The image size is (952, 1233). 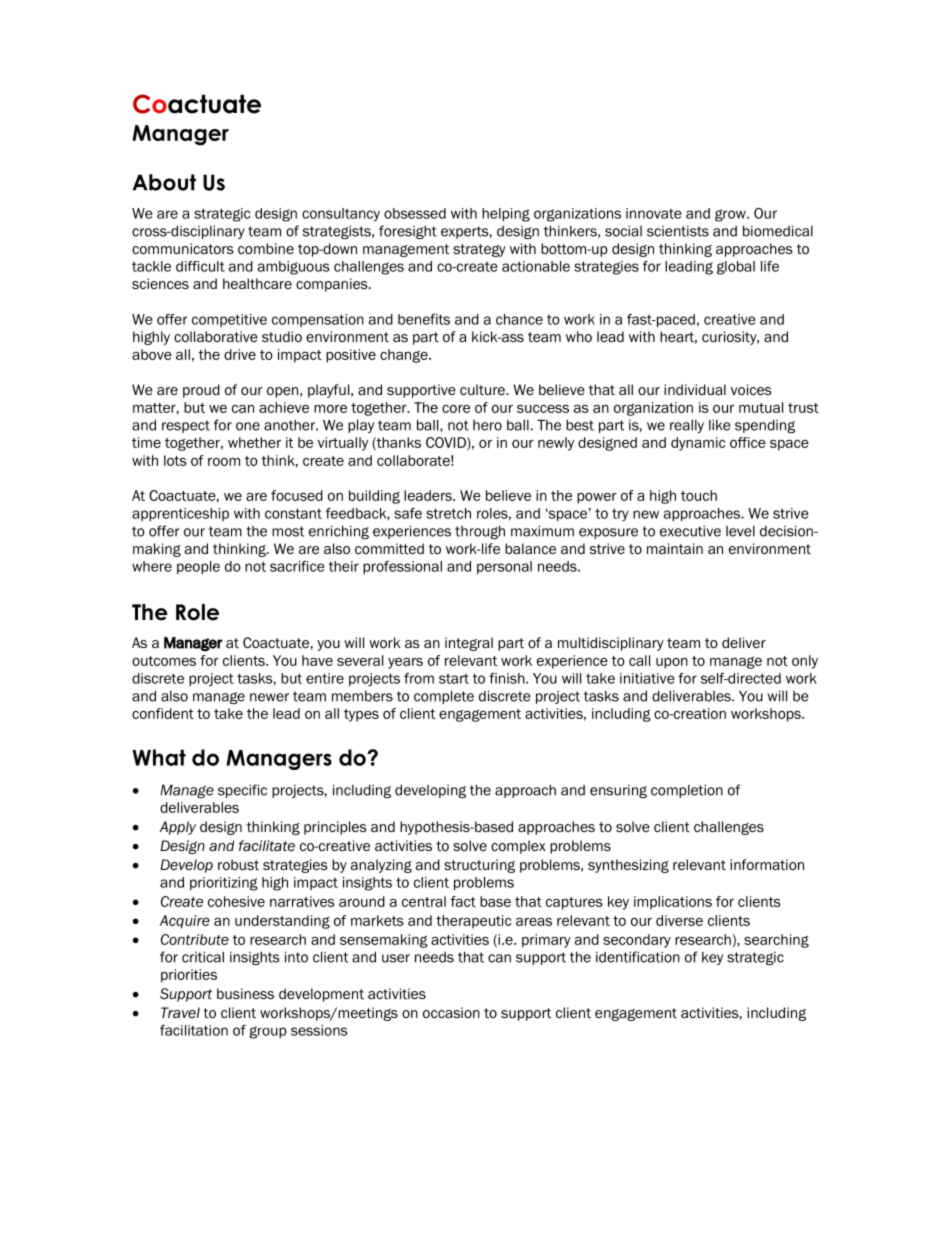 I want to click on searching, so click(x=776, y=941).
